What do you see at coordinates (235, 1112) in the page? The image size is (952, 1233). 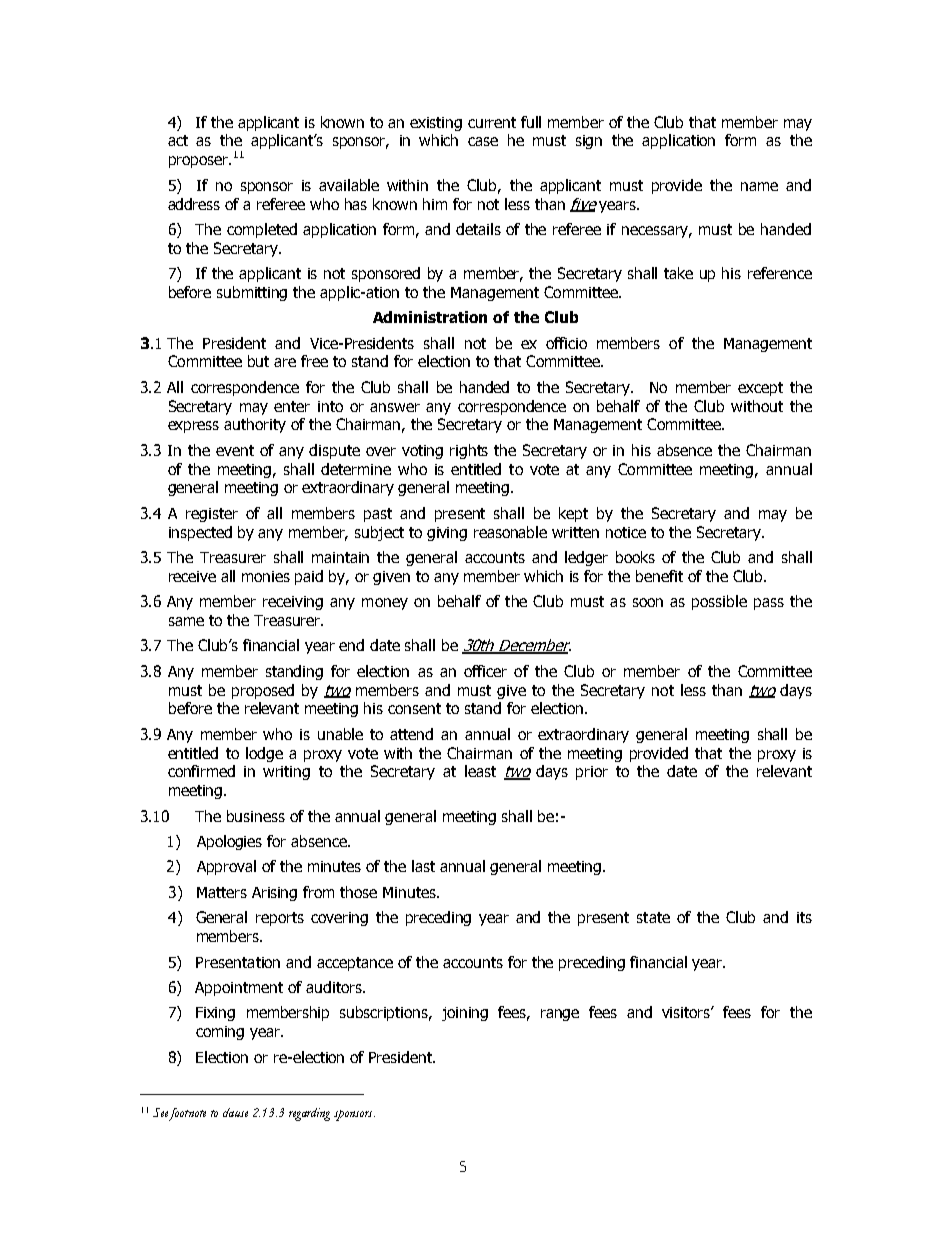 I see `clause` at bounding box center [235, 1112].
